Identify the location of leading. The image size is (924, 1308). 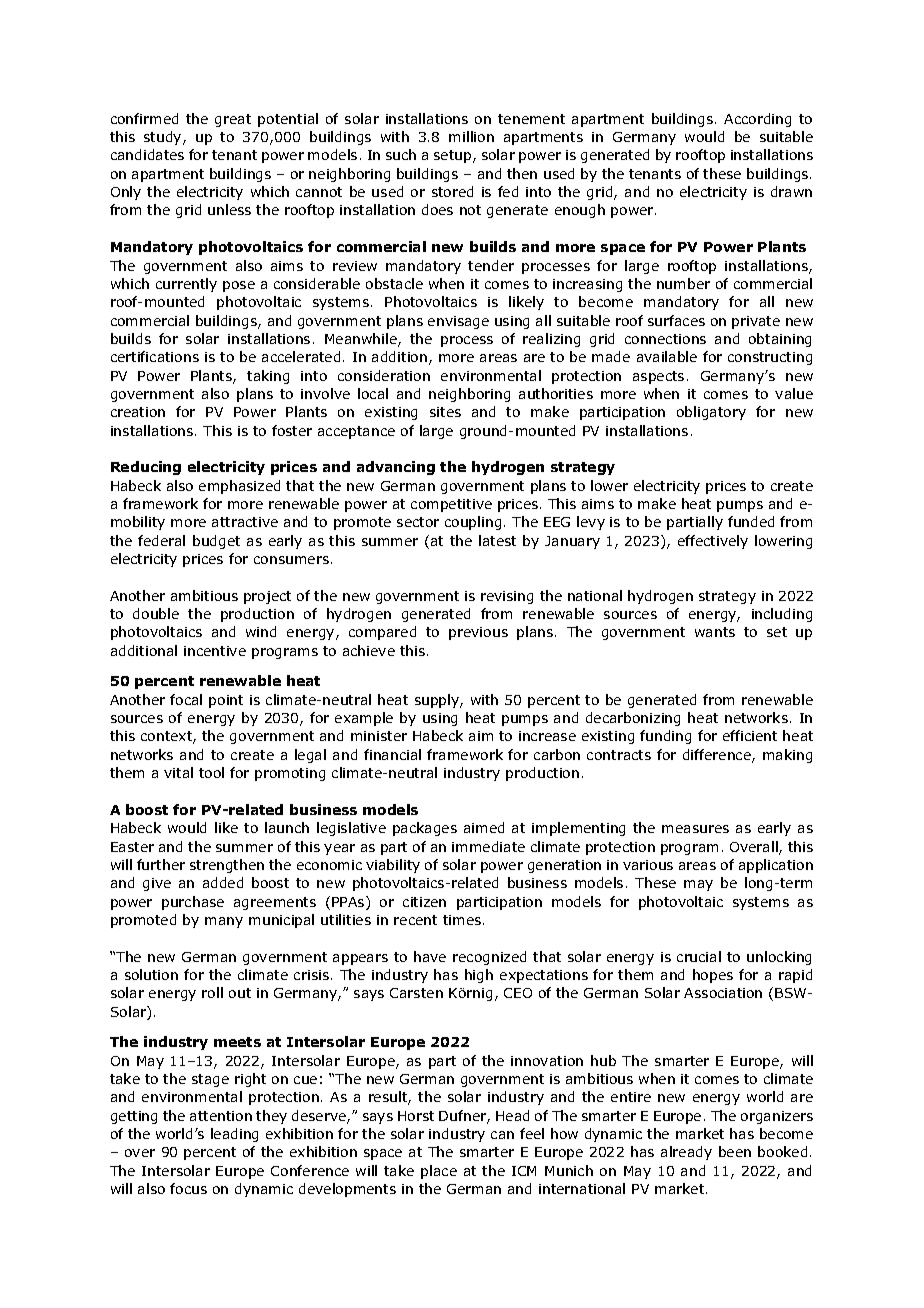
(234, 1135).
